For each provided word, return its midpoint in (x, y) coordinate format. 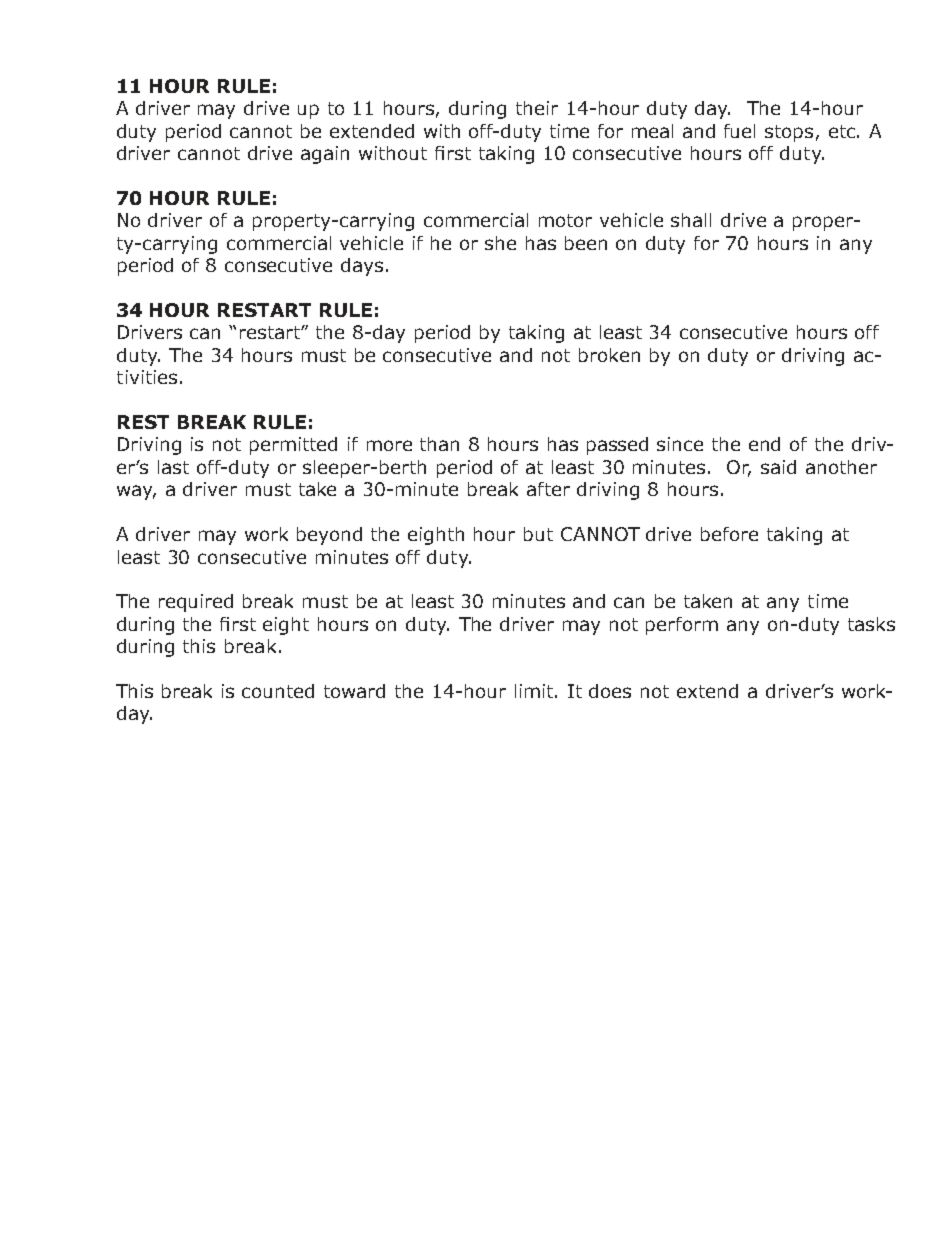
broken (609, 355)
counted (278, 691)
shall (691, 220)
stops (789, 133)
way (136, 492)
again (325, 155)
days (362, 267)
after (548, 489)
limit (535, 691)
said (778, 467)
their (537, 108)
